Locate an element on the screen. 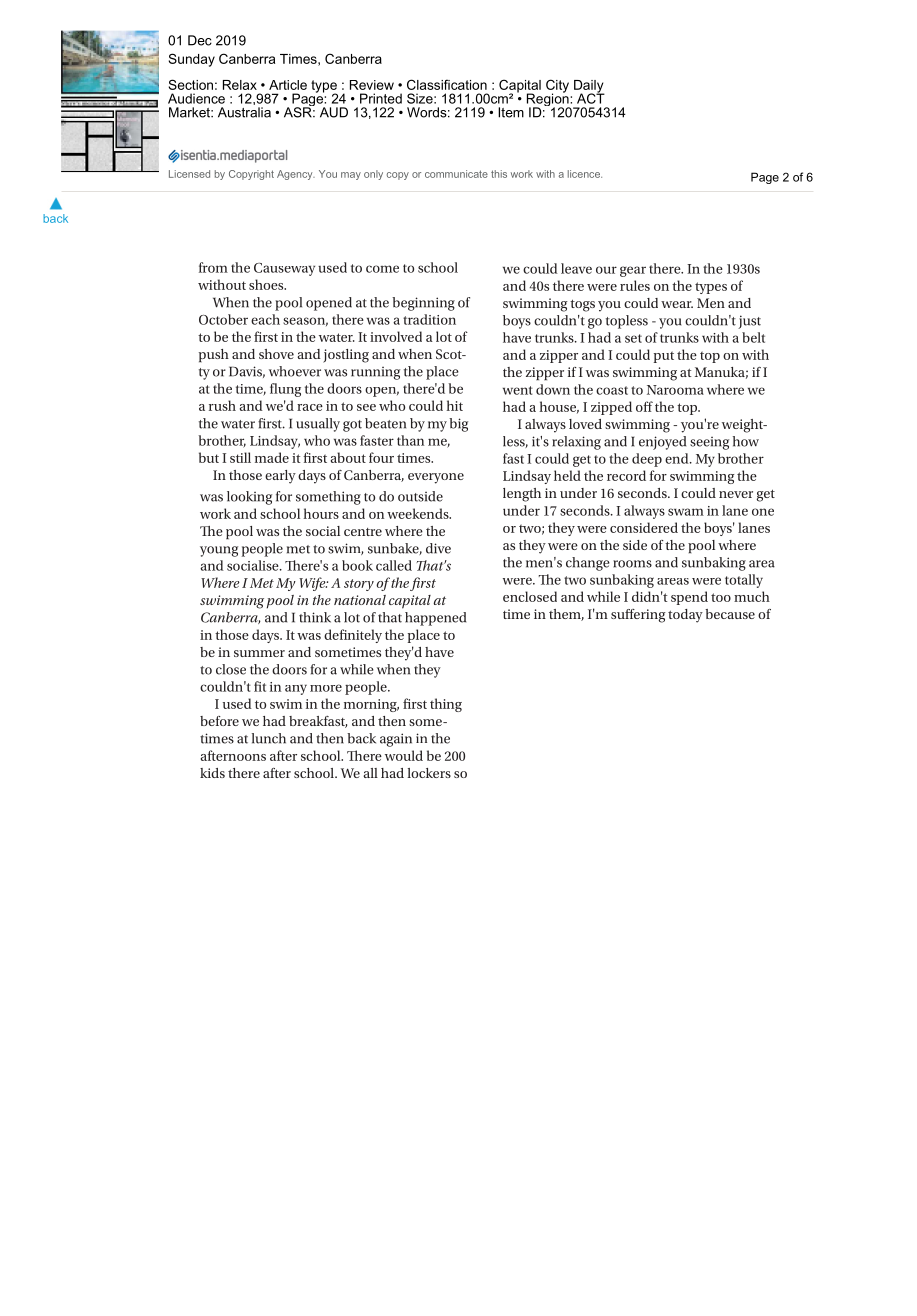  Article is located at coordinates (288, 85).
